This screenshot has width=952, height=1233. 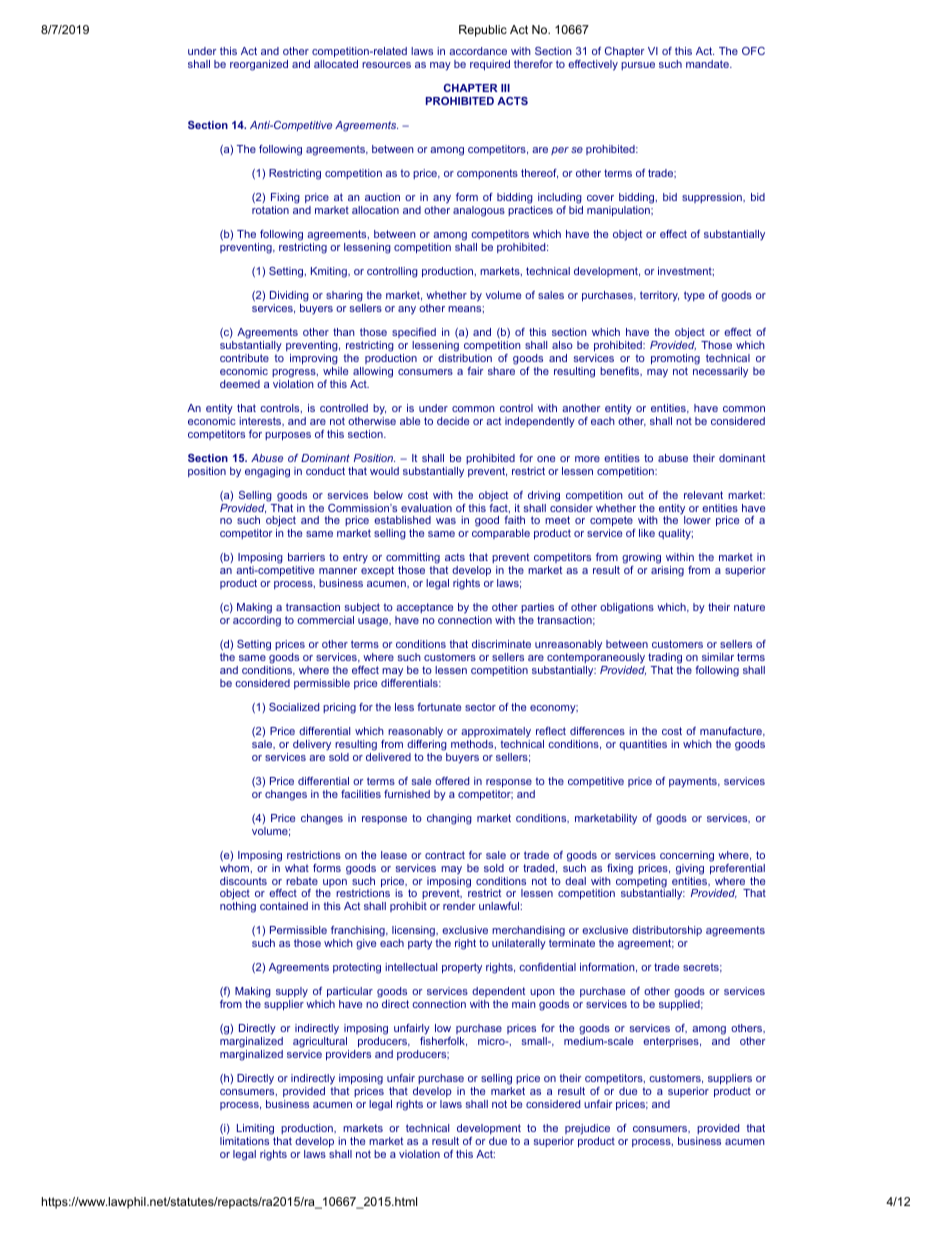 I want to click on required, so click(x=490, y=65).
